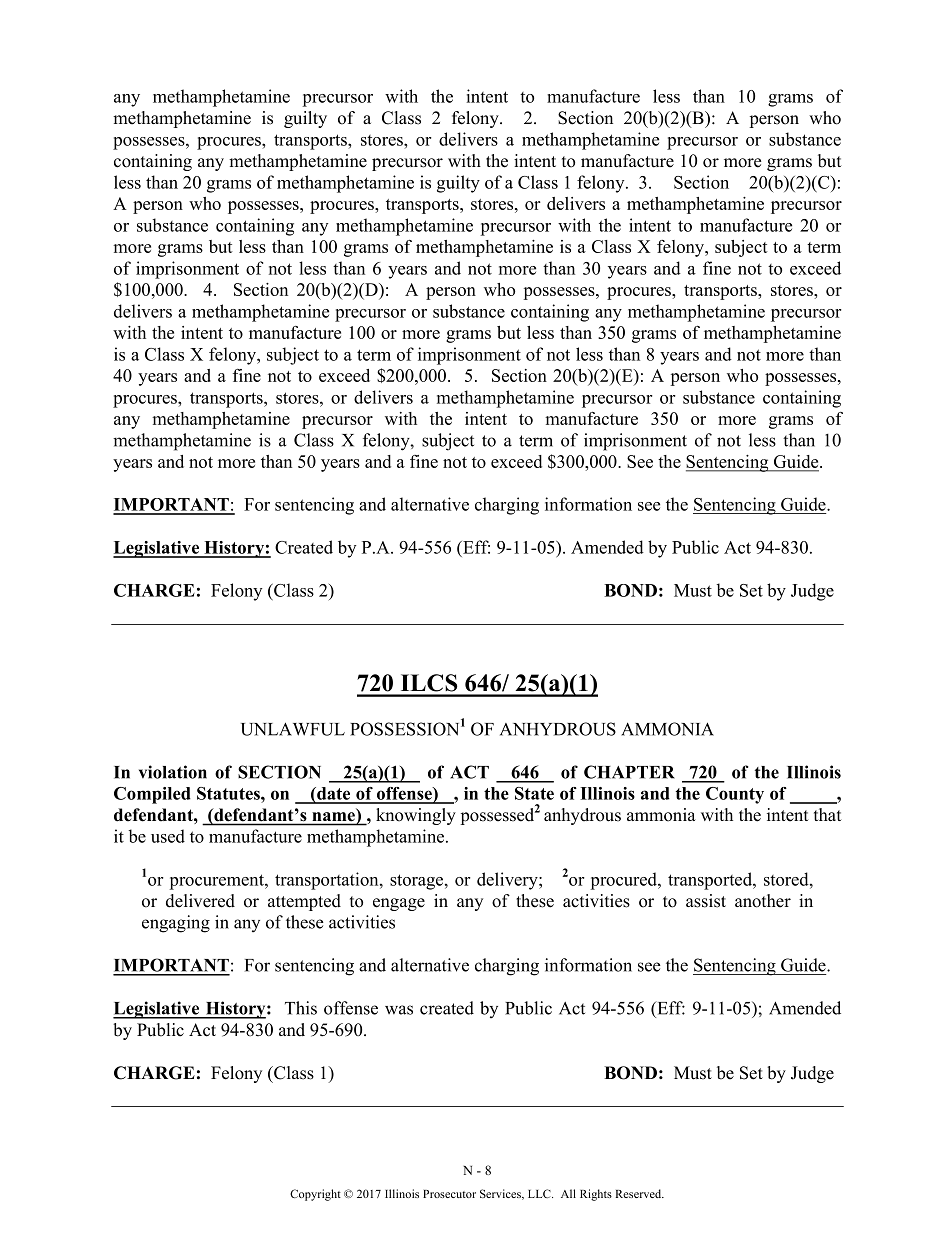 Image resolution: width=952 pixels, height=1233 pixels. Describe the element at coordinates (763, 901) in the image. I see `another` at that location.
